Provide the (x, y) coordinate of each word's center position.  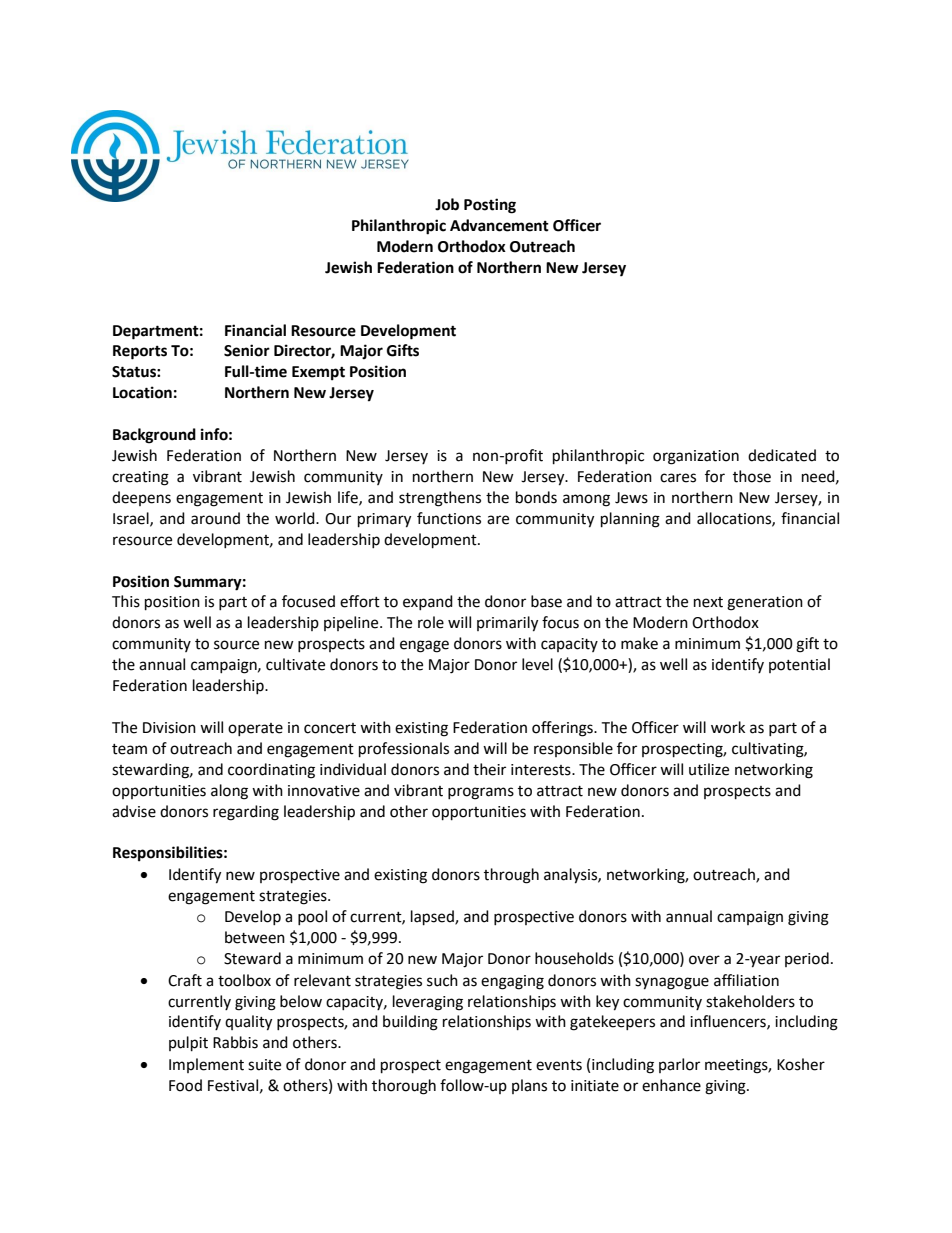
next (708, 602)
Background (154, 436)
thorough (404, 1087)
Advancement (499, 225)
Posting (490, 206)
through (511, 876)
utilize (709, 769)
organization (696, 457)
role (431, 622)
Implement (206, 1065)
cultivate (295, 664)
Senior (247, 350)
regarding (246, 813)
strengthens (440, 499)
